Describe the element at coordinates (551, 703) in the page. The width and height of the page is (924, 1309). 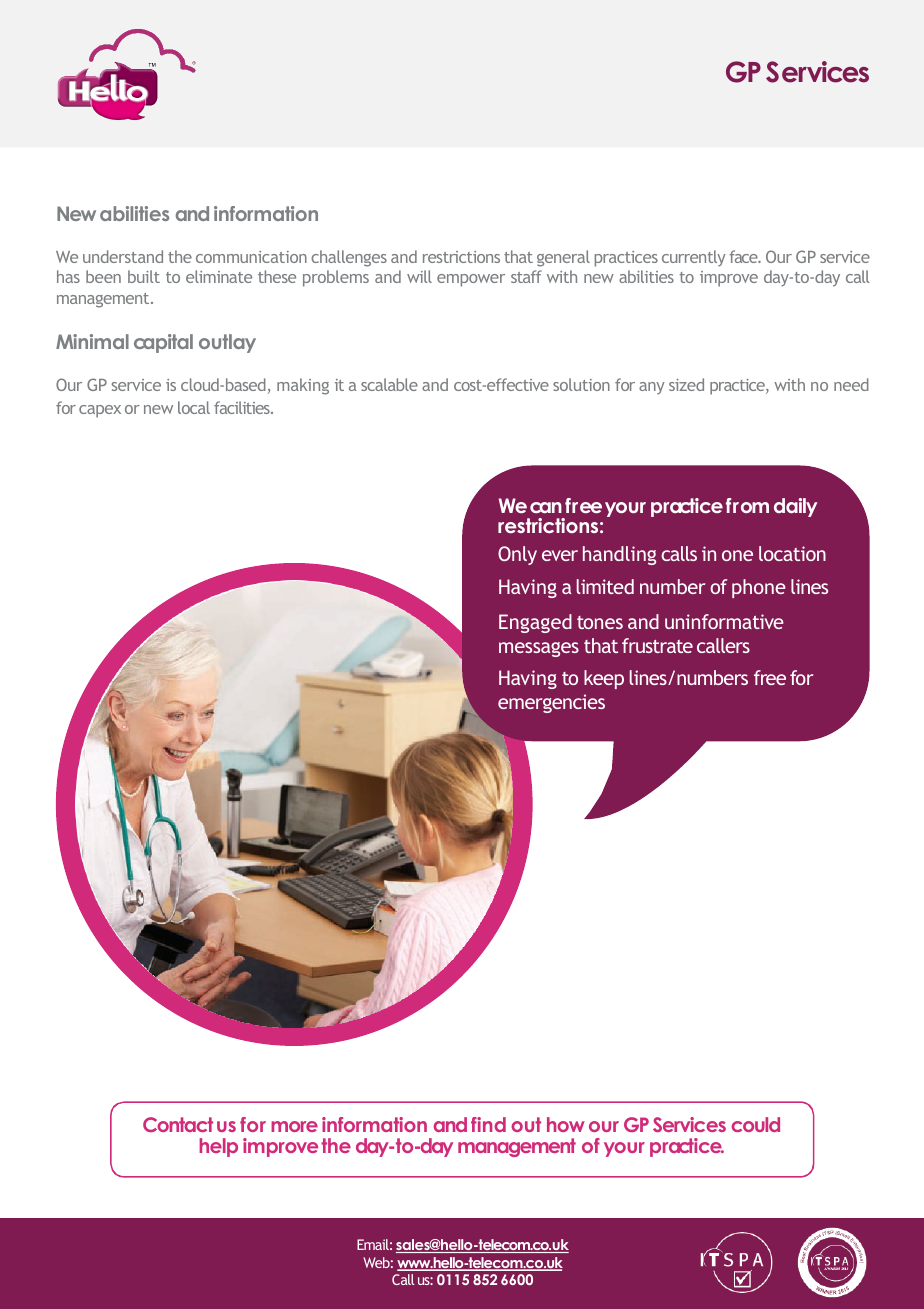
I see `emergencies` at that location.
